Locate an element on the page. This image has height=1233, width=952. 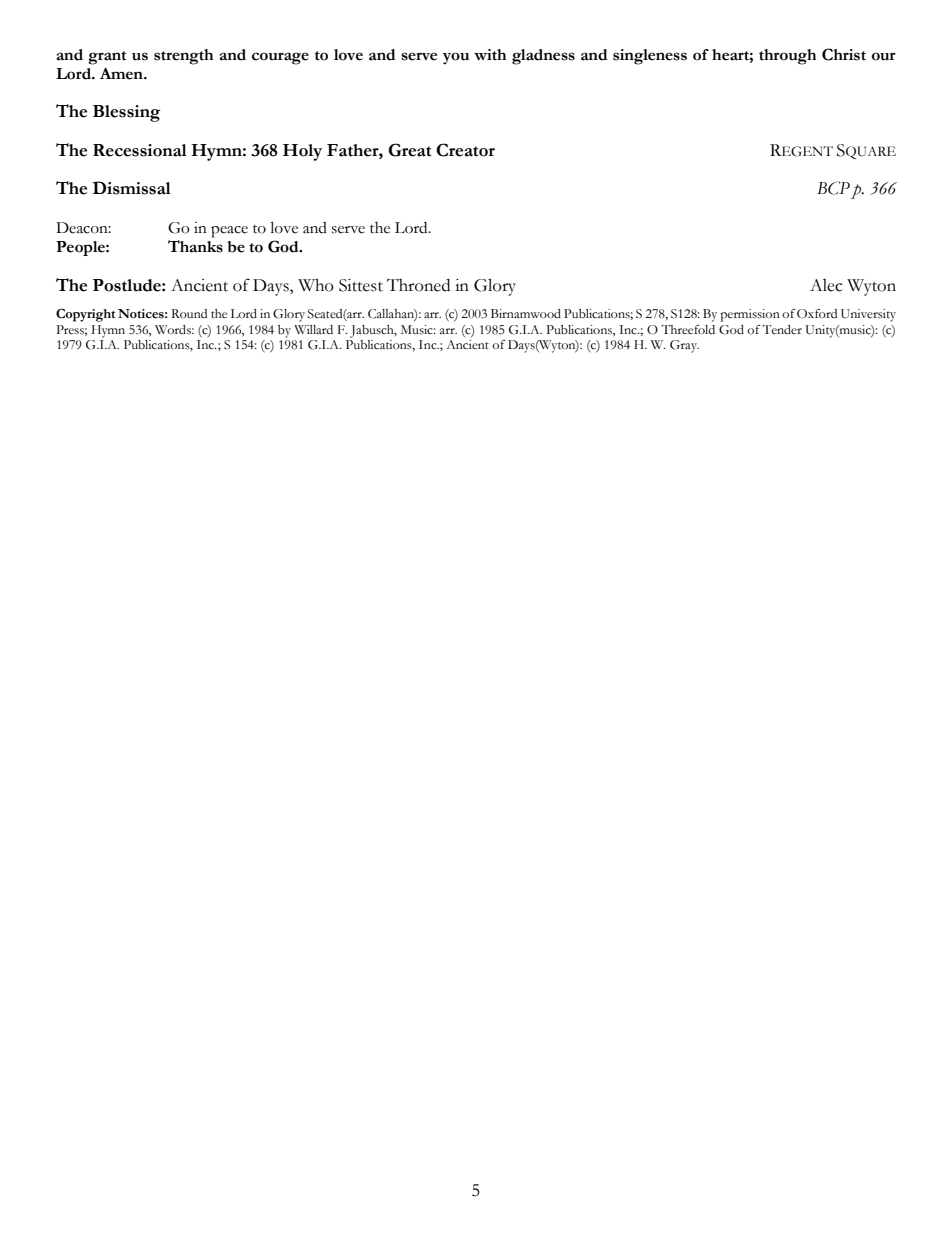
Great is located at coordinates (409, 150).
